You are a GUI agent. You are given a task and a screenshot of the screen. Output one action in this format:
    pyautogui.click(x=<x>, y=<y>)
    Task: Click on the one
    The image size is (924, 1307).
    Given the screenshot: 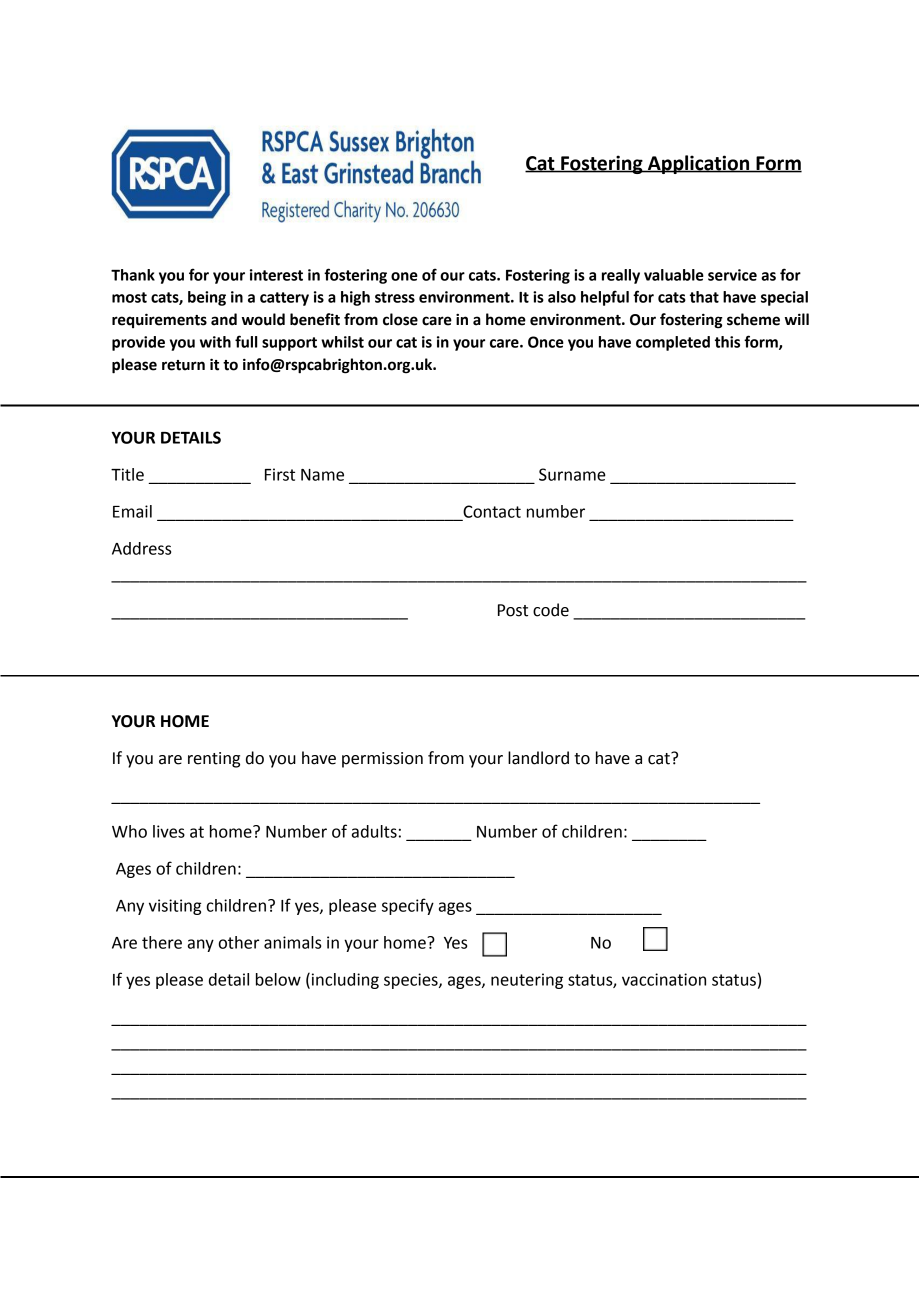 What is the action you would take?
    pyautogui.click(x=404, y=276)
